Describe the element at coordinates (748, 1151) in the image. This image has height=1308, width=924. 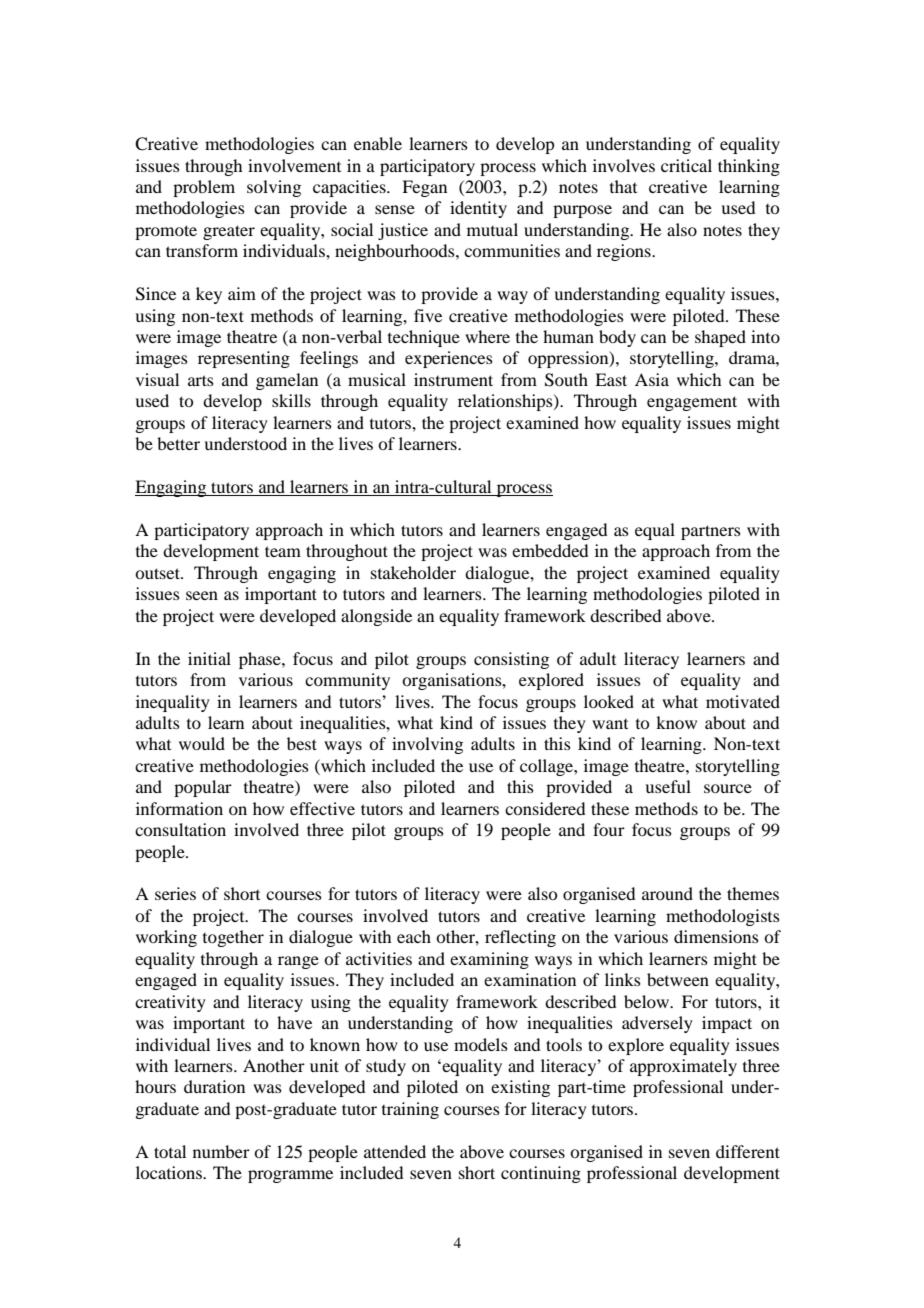
I see `different` at that location.
